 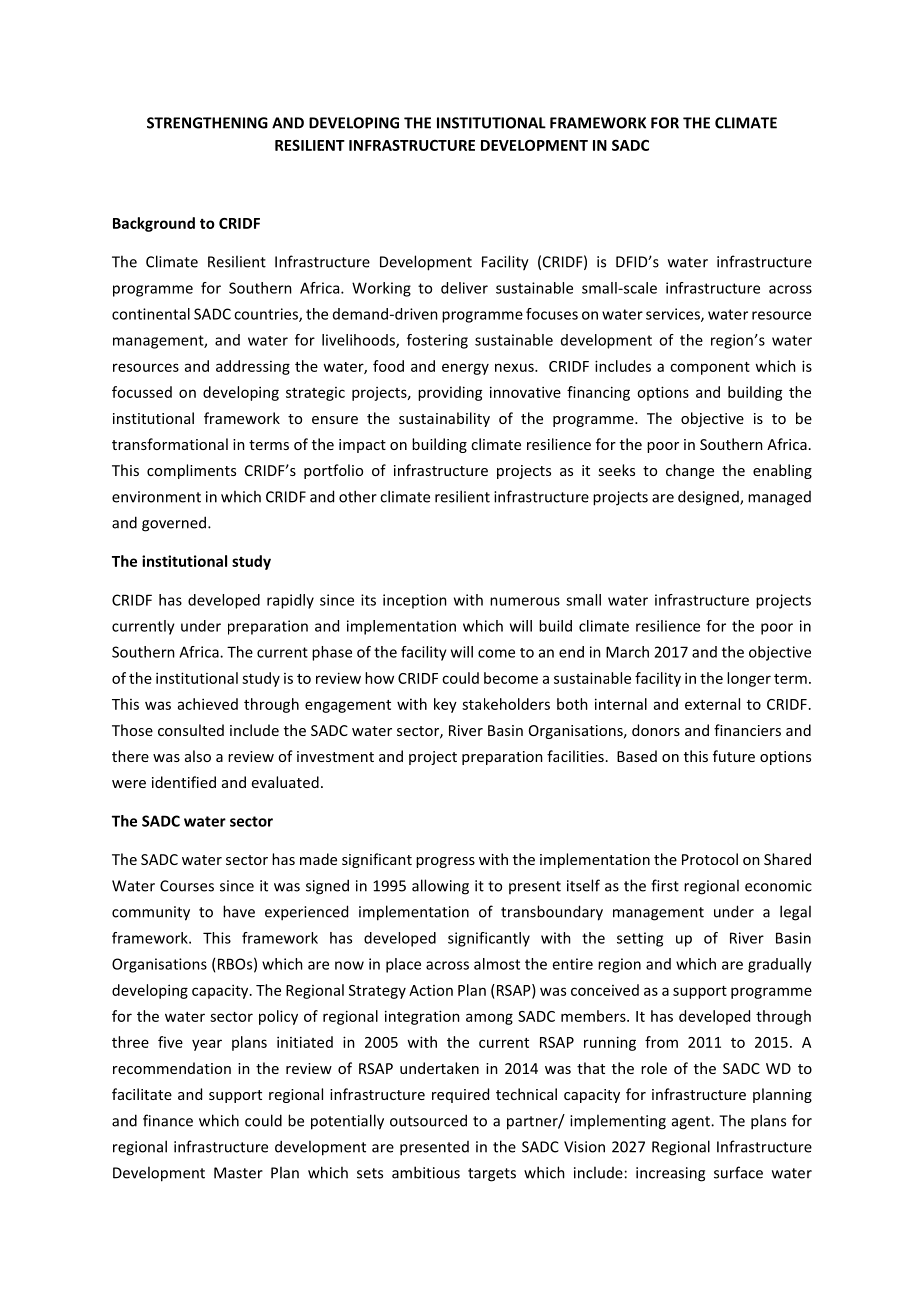 I want to click on key, so click(x=445, y=705).
